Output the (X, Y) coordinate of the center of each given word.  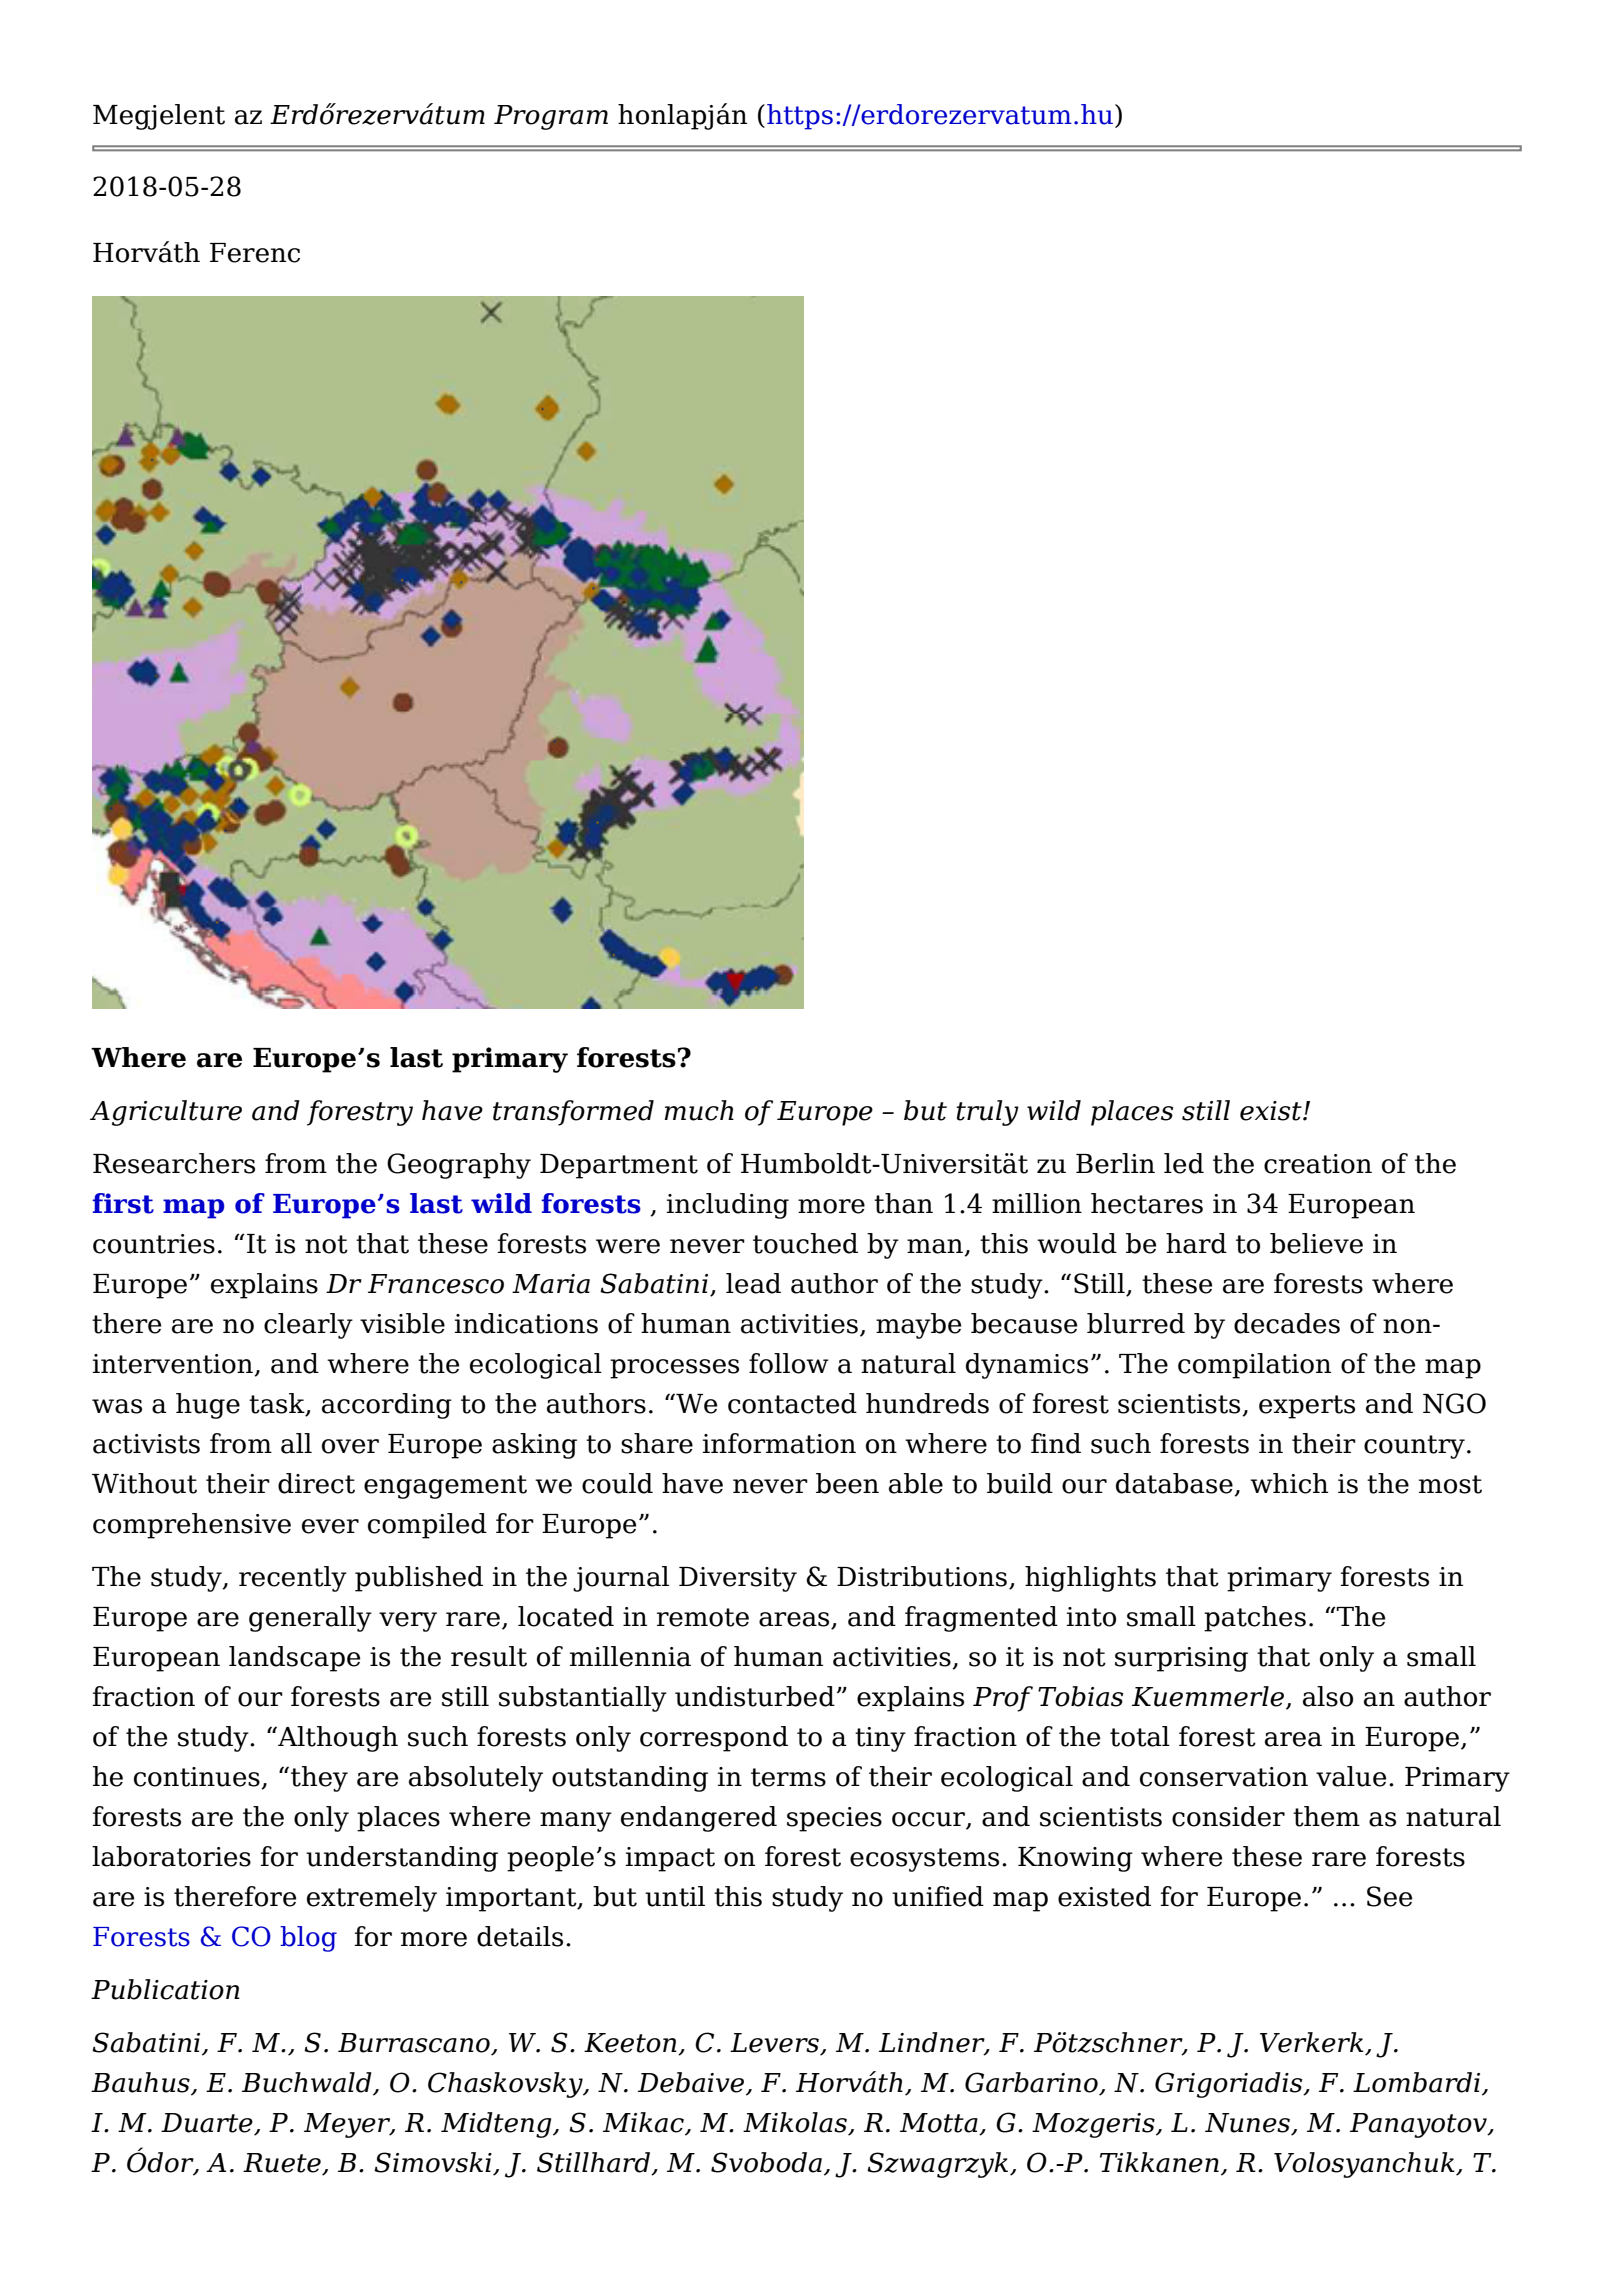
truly (987, 1113)
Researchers (174, 1163)
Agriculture (166, 1113)
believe (1316, 1243)
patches (1255, 1619)
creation (1318, 1164)
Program (551, 117)
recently (293, 1579)
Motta (940, 2124)
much (699, 1110)
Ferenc (255, 253)
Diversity (738, 1579)
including (728, 1206)
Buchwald (308, 2083)
